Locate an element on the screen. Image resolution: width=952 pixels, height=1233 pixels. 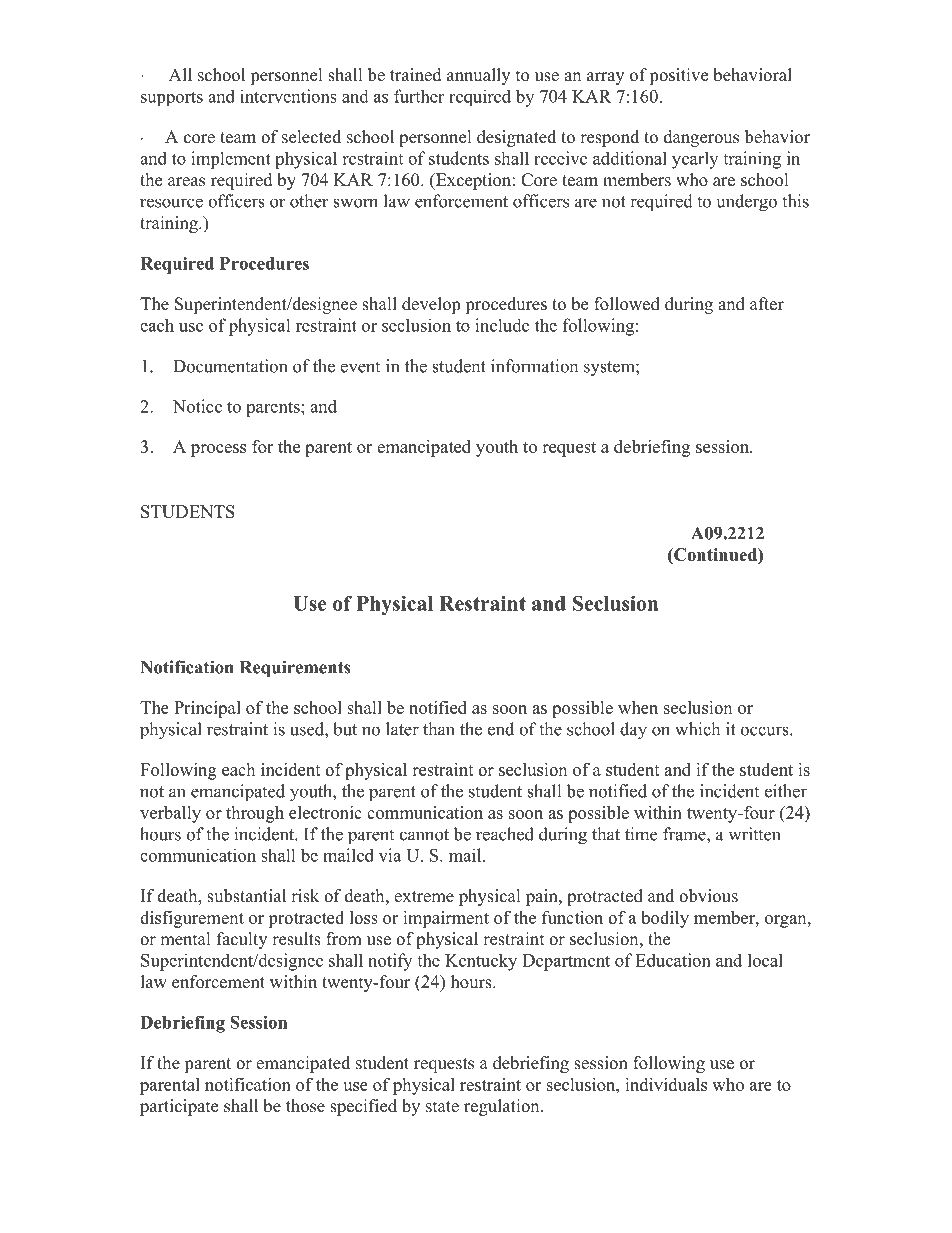
interventions is located at coordinates (288, 96).
